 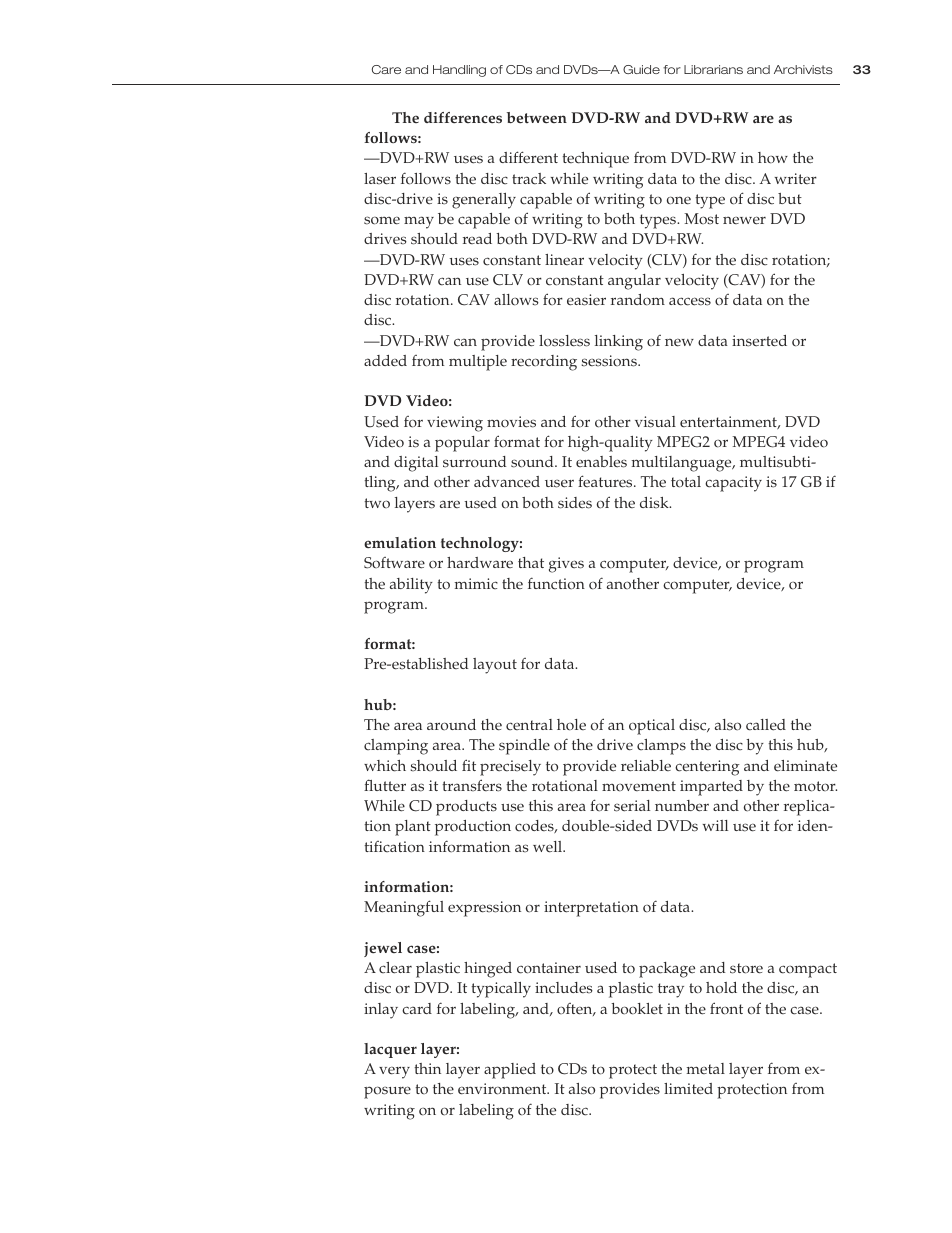 What do you see at coordinates (759, 341) in the image?
I see `inserted` at bounding box center [759, 341].
